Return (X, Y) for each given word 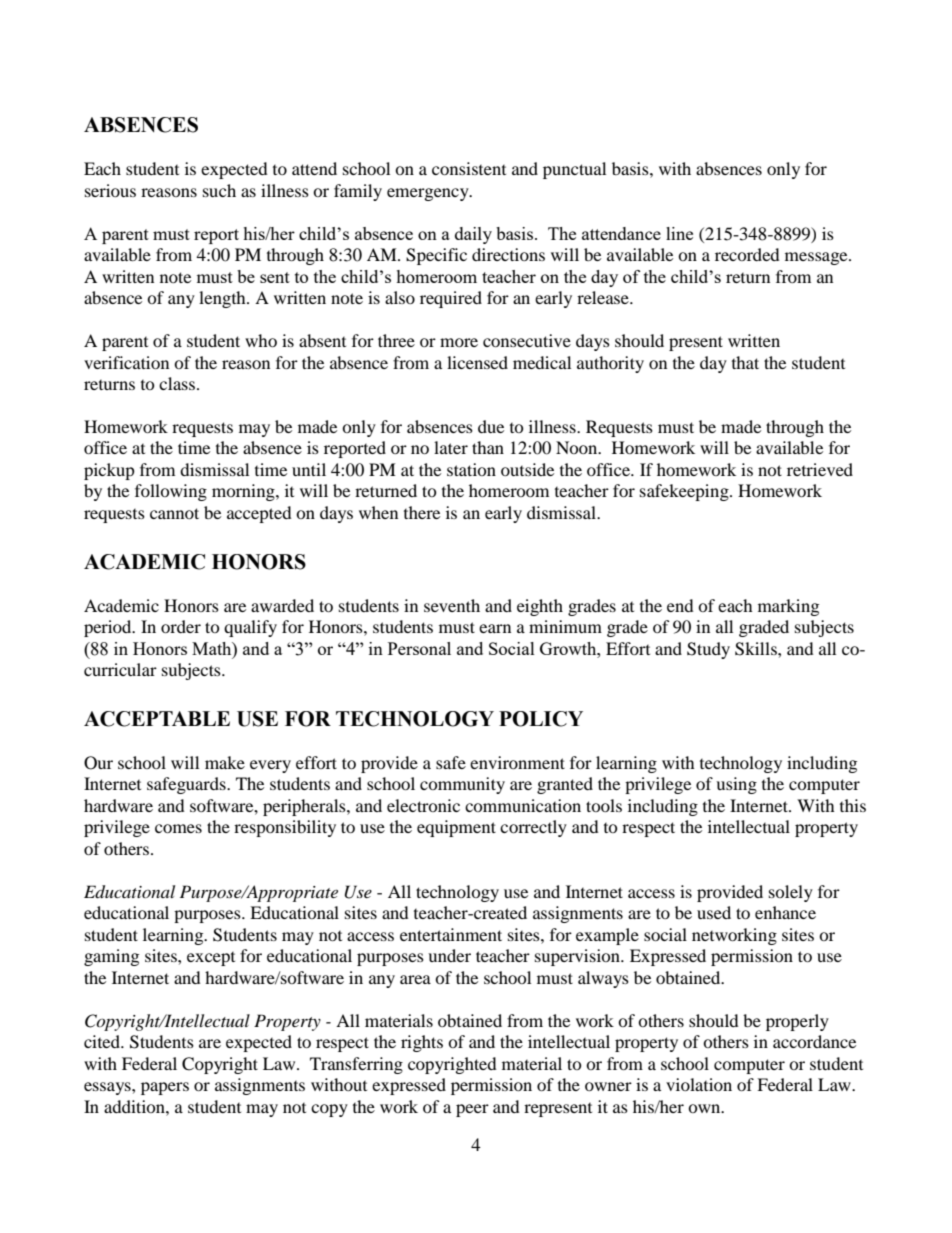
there (422, 512)
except (211, 959)
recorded (747, 254)
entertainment (451, 934)
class (177, 383)
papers (165, 1088)
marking (788, 607)
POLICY (541, 719)
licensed (477, 362)
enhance (785, 912)
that (745, 362)
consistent (469, 168)
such (219, 190)
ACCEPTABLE (157, 719)
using (736, 785)
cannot (174, 513)
